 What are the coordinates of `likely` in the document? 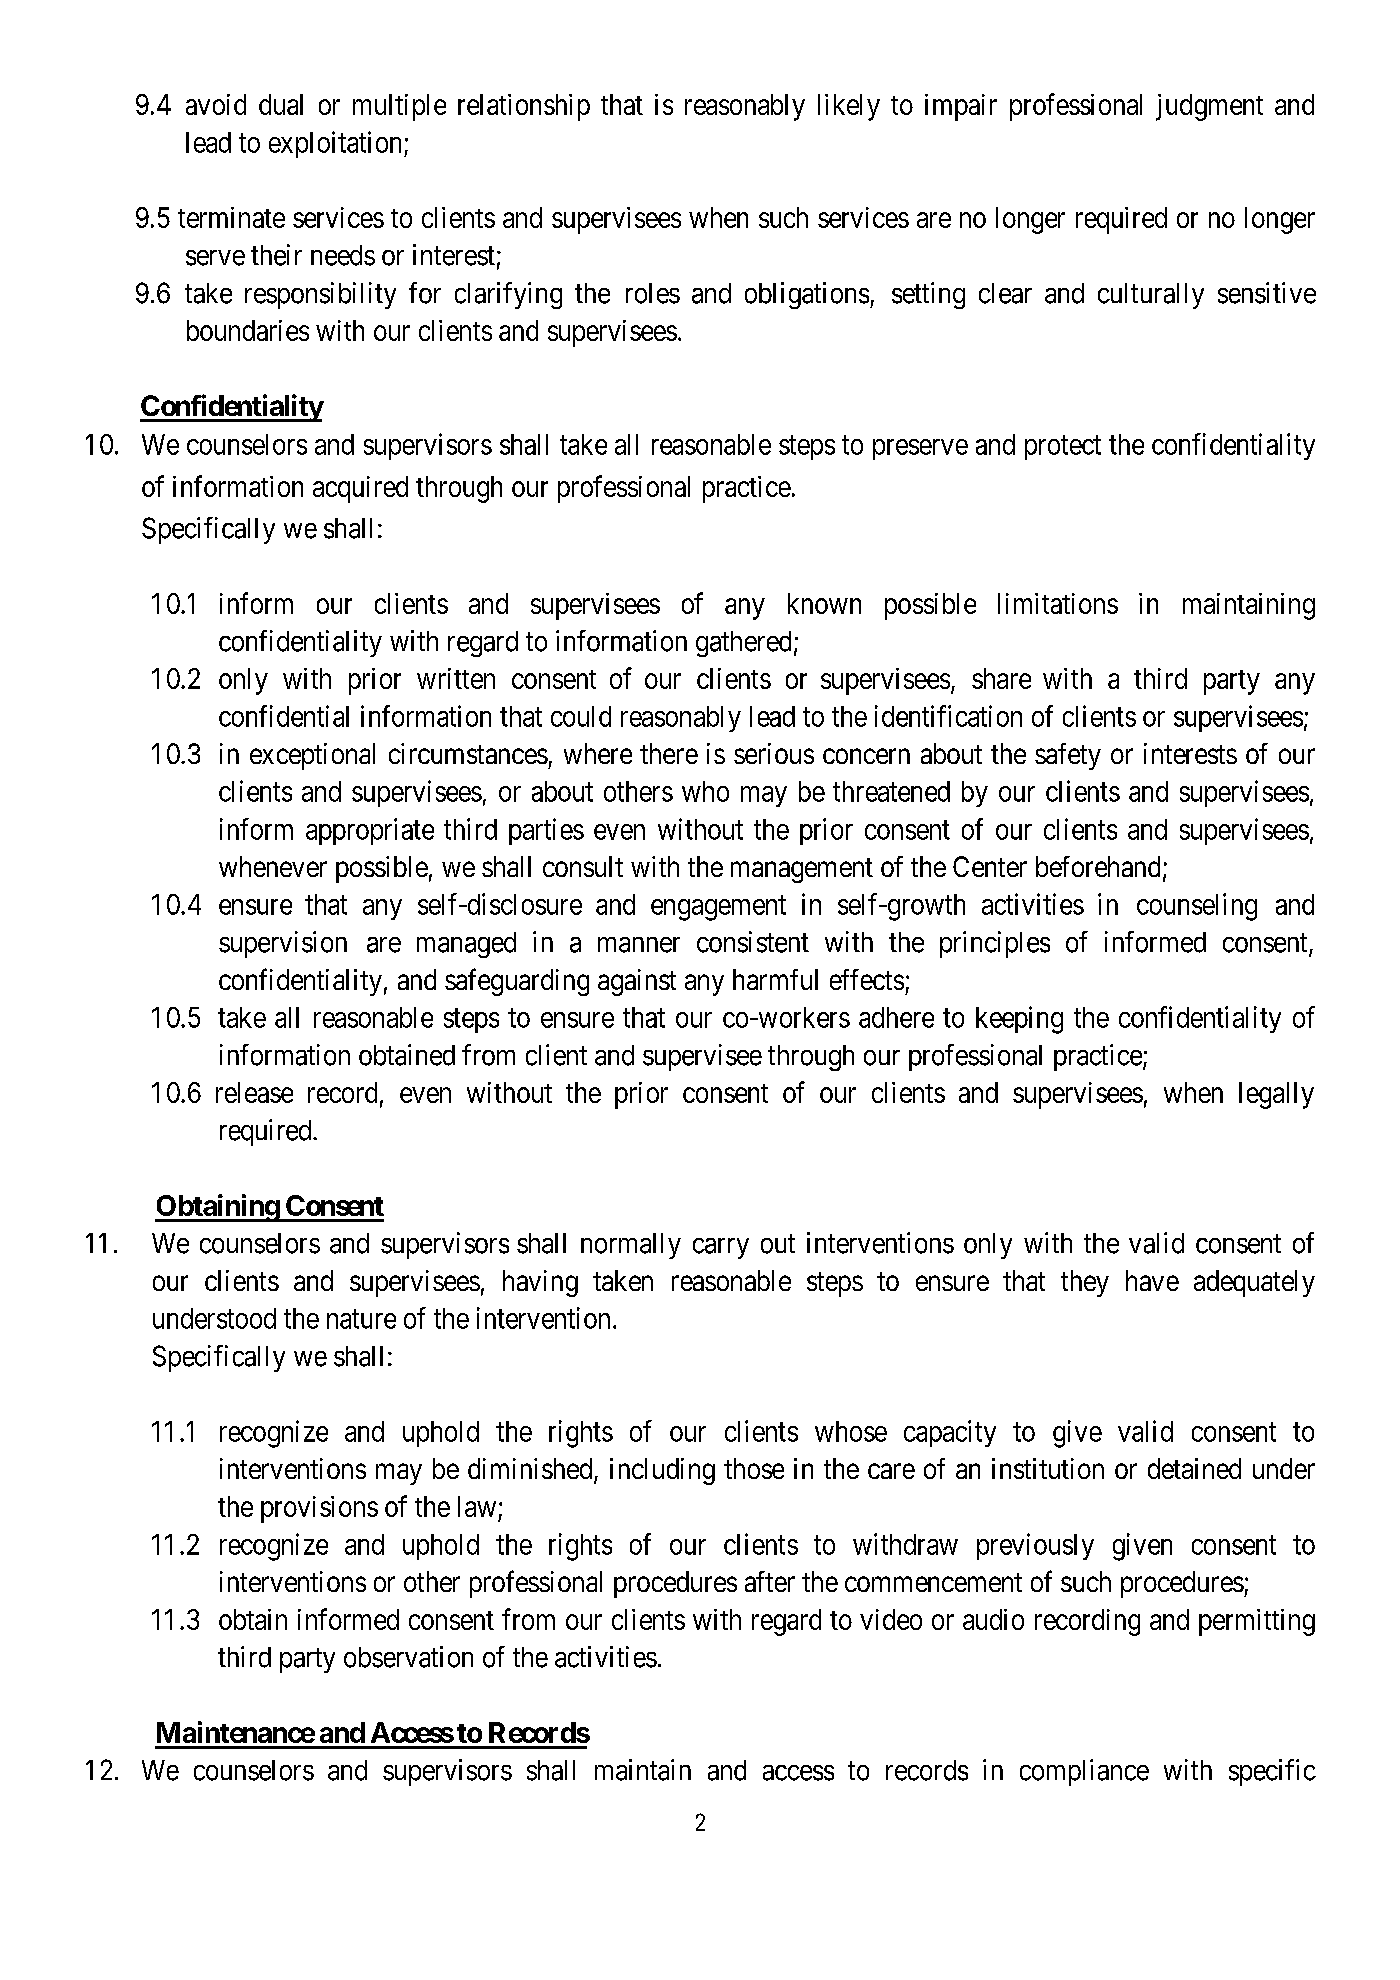 It's located at (849, 107).
